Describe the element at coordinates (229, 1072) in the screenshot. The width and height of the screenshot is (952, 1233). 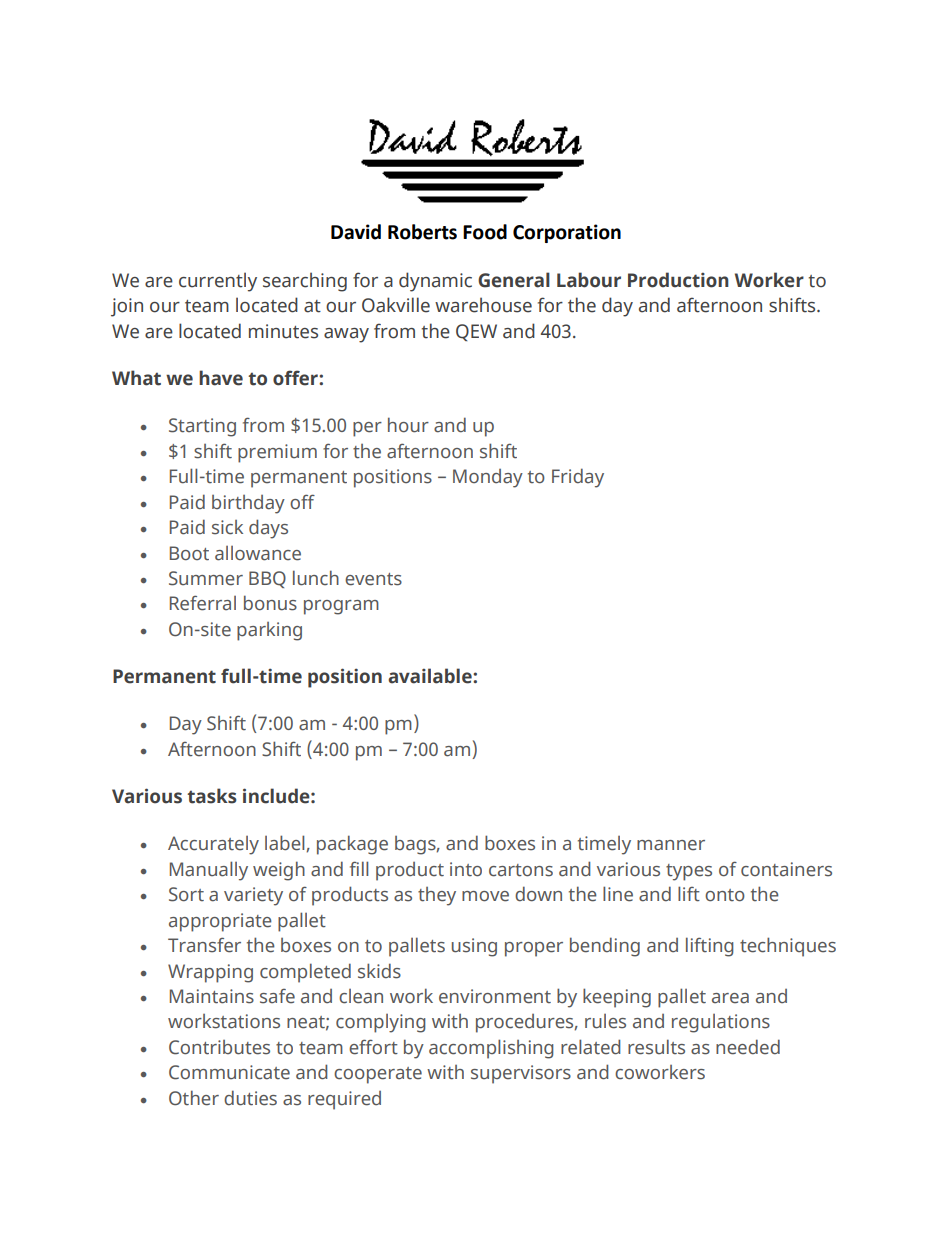
I see `Communicate` at that location.
